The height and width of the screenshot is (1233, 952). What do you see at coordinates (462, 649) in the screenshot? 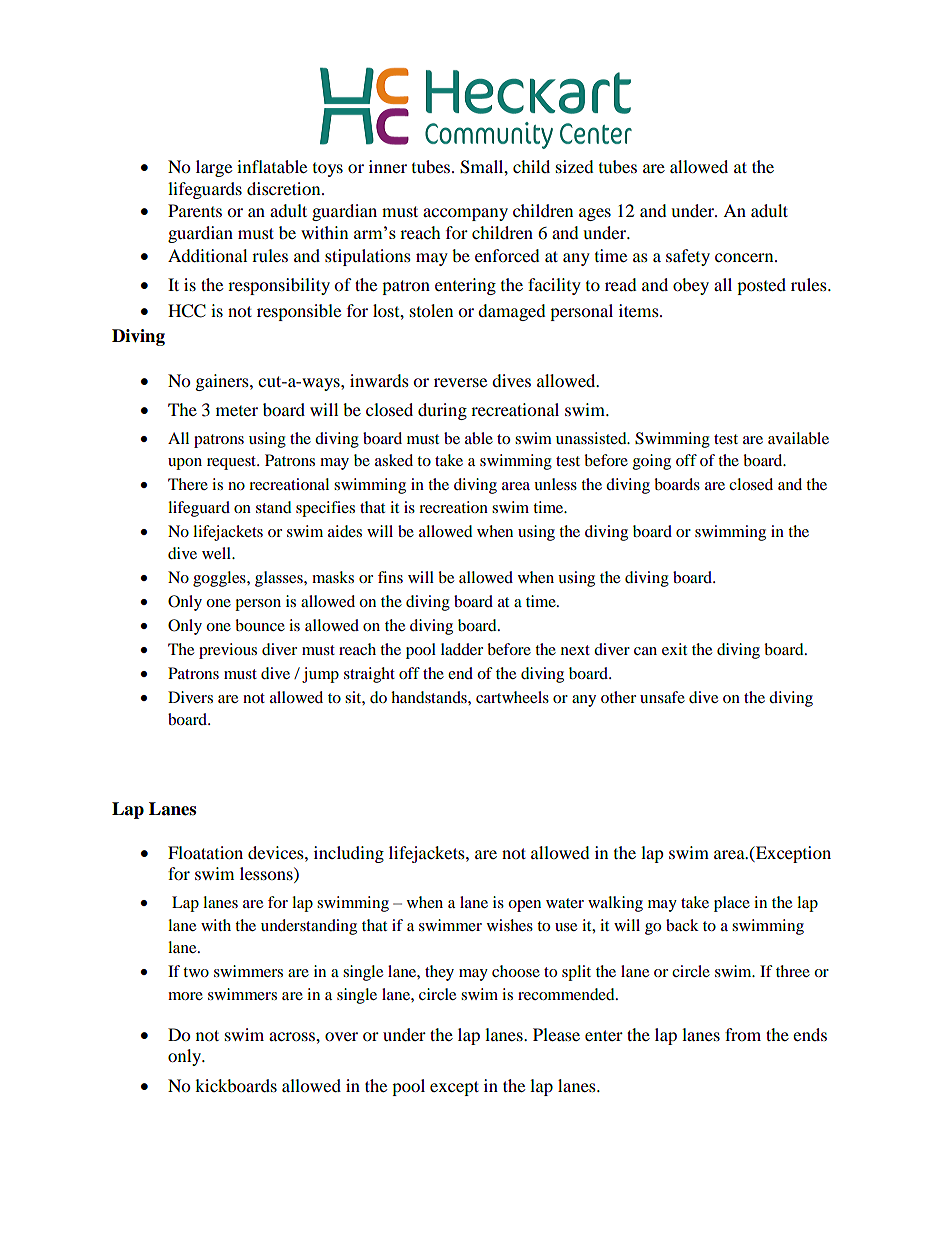
I see `ladder` at bounding box center [462, 649].
